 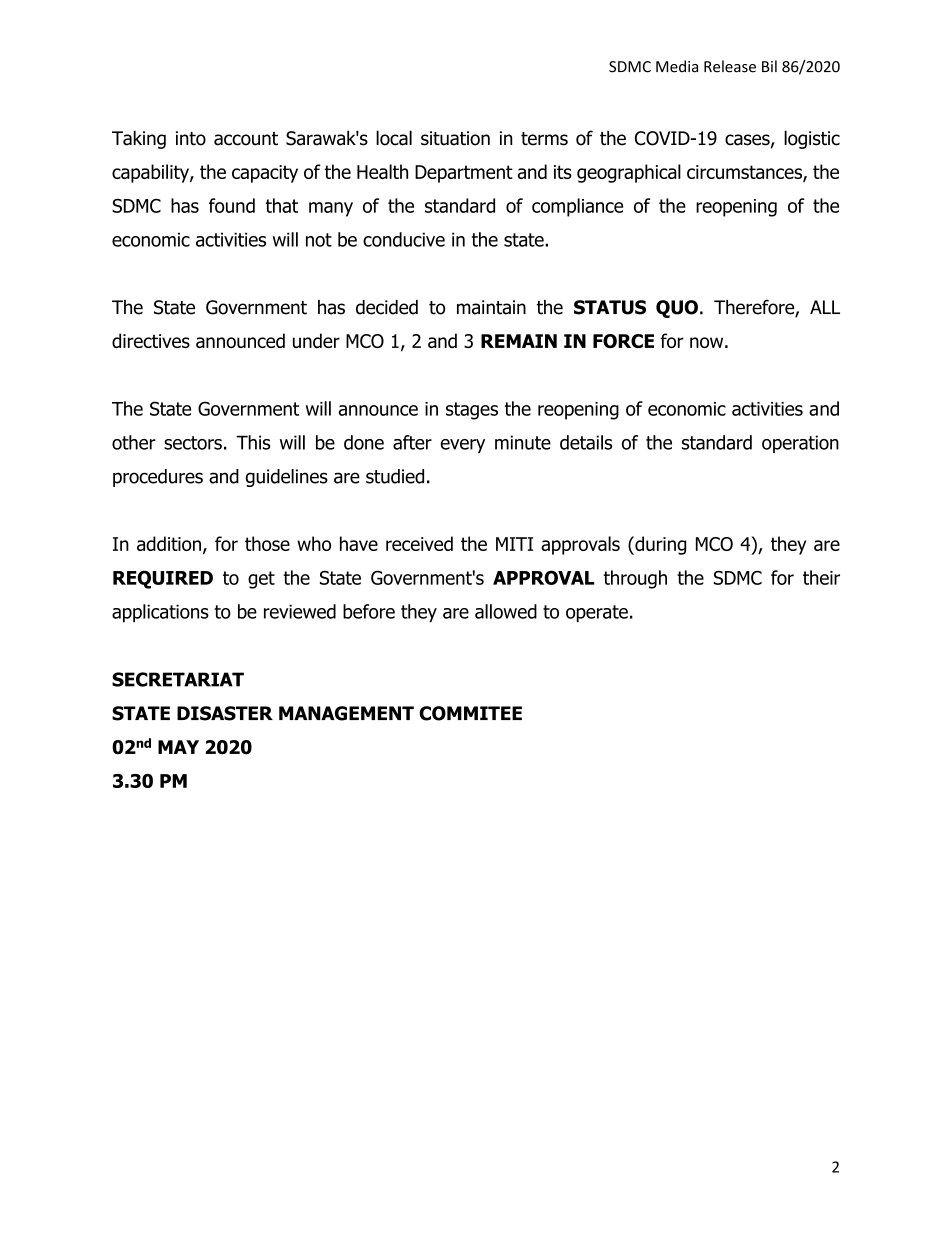 I want to click on QUO, so click(x=677, y=309).
